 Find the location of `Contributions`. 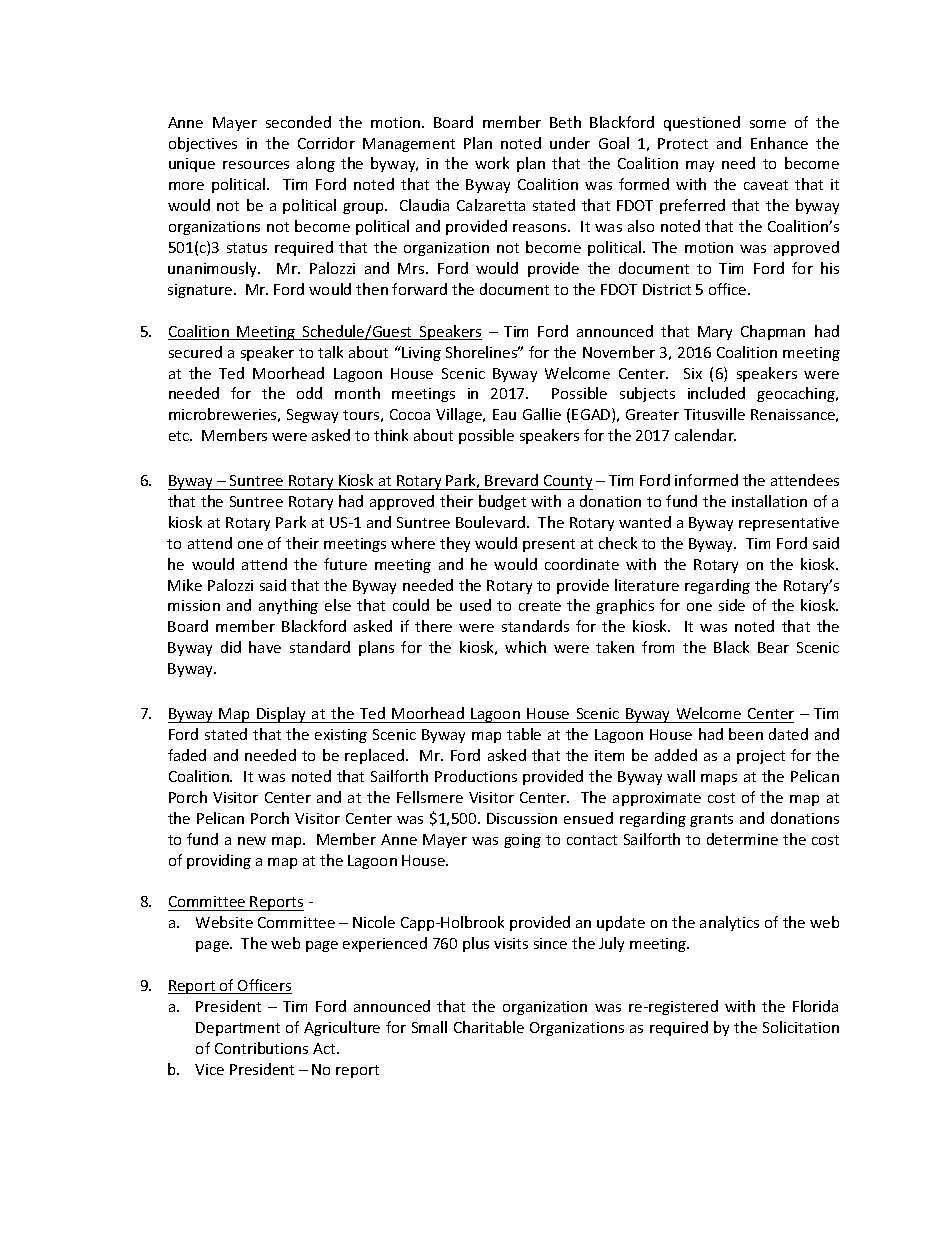

Contributions is located at coordinates (261, 1048).
